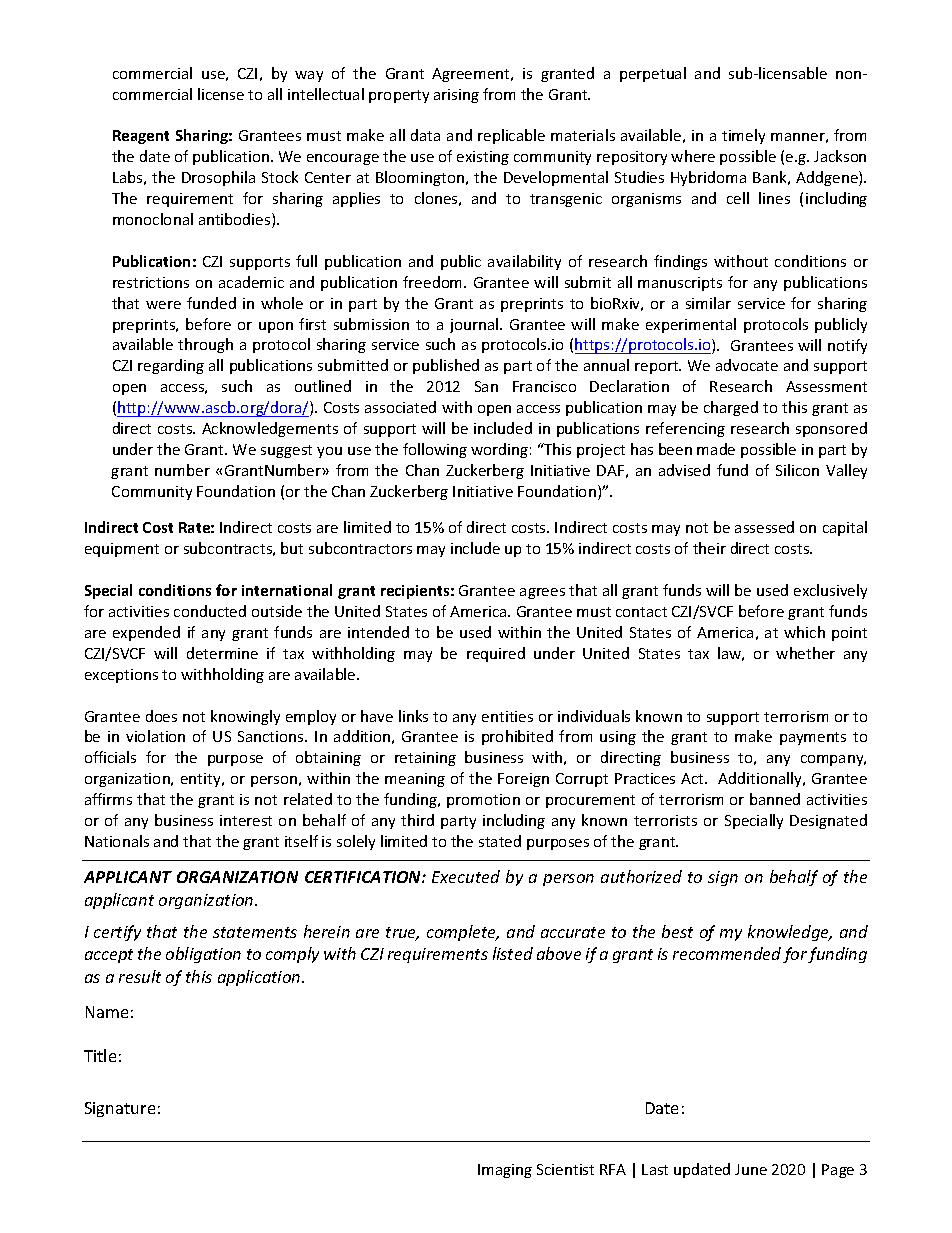  What do you see at coordinates (743, 136) in the image?
I see `timely` at bounding box center [743, 136].
